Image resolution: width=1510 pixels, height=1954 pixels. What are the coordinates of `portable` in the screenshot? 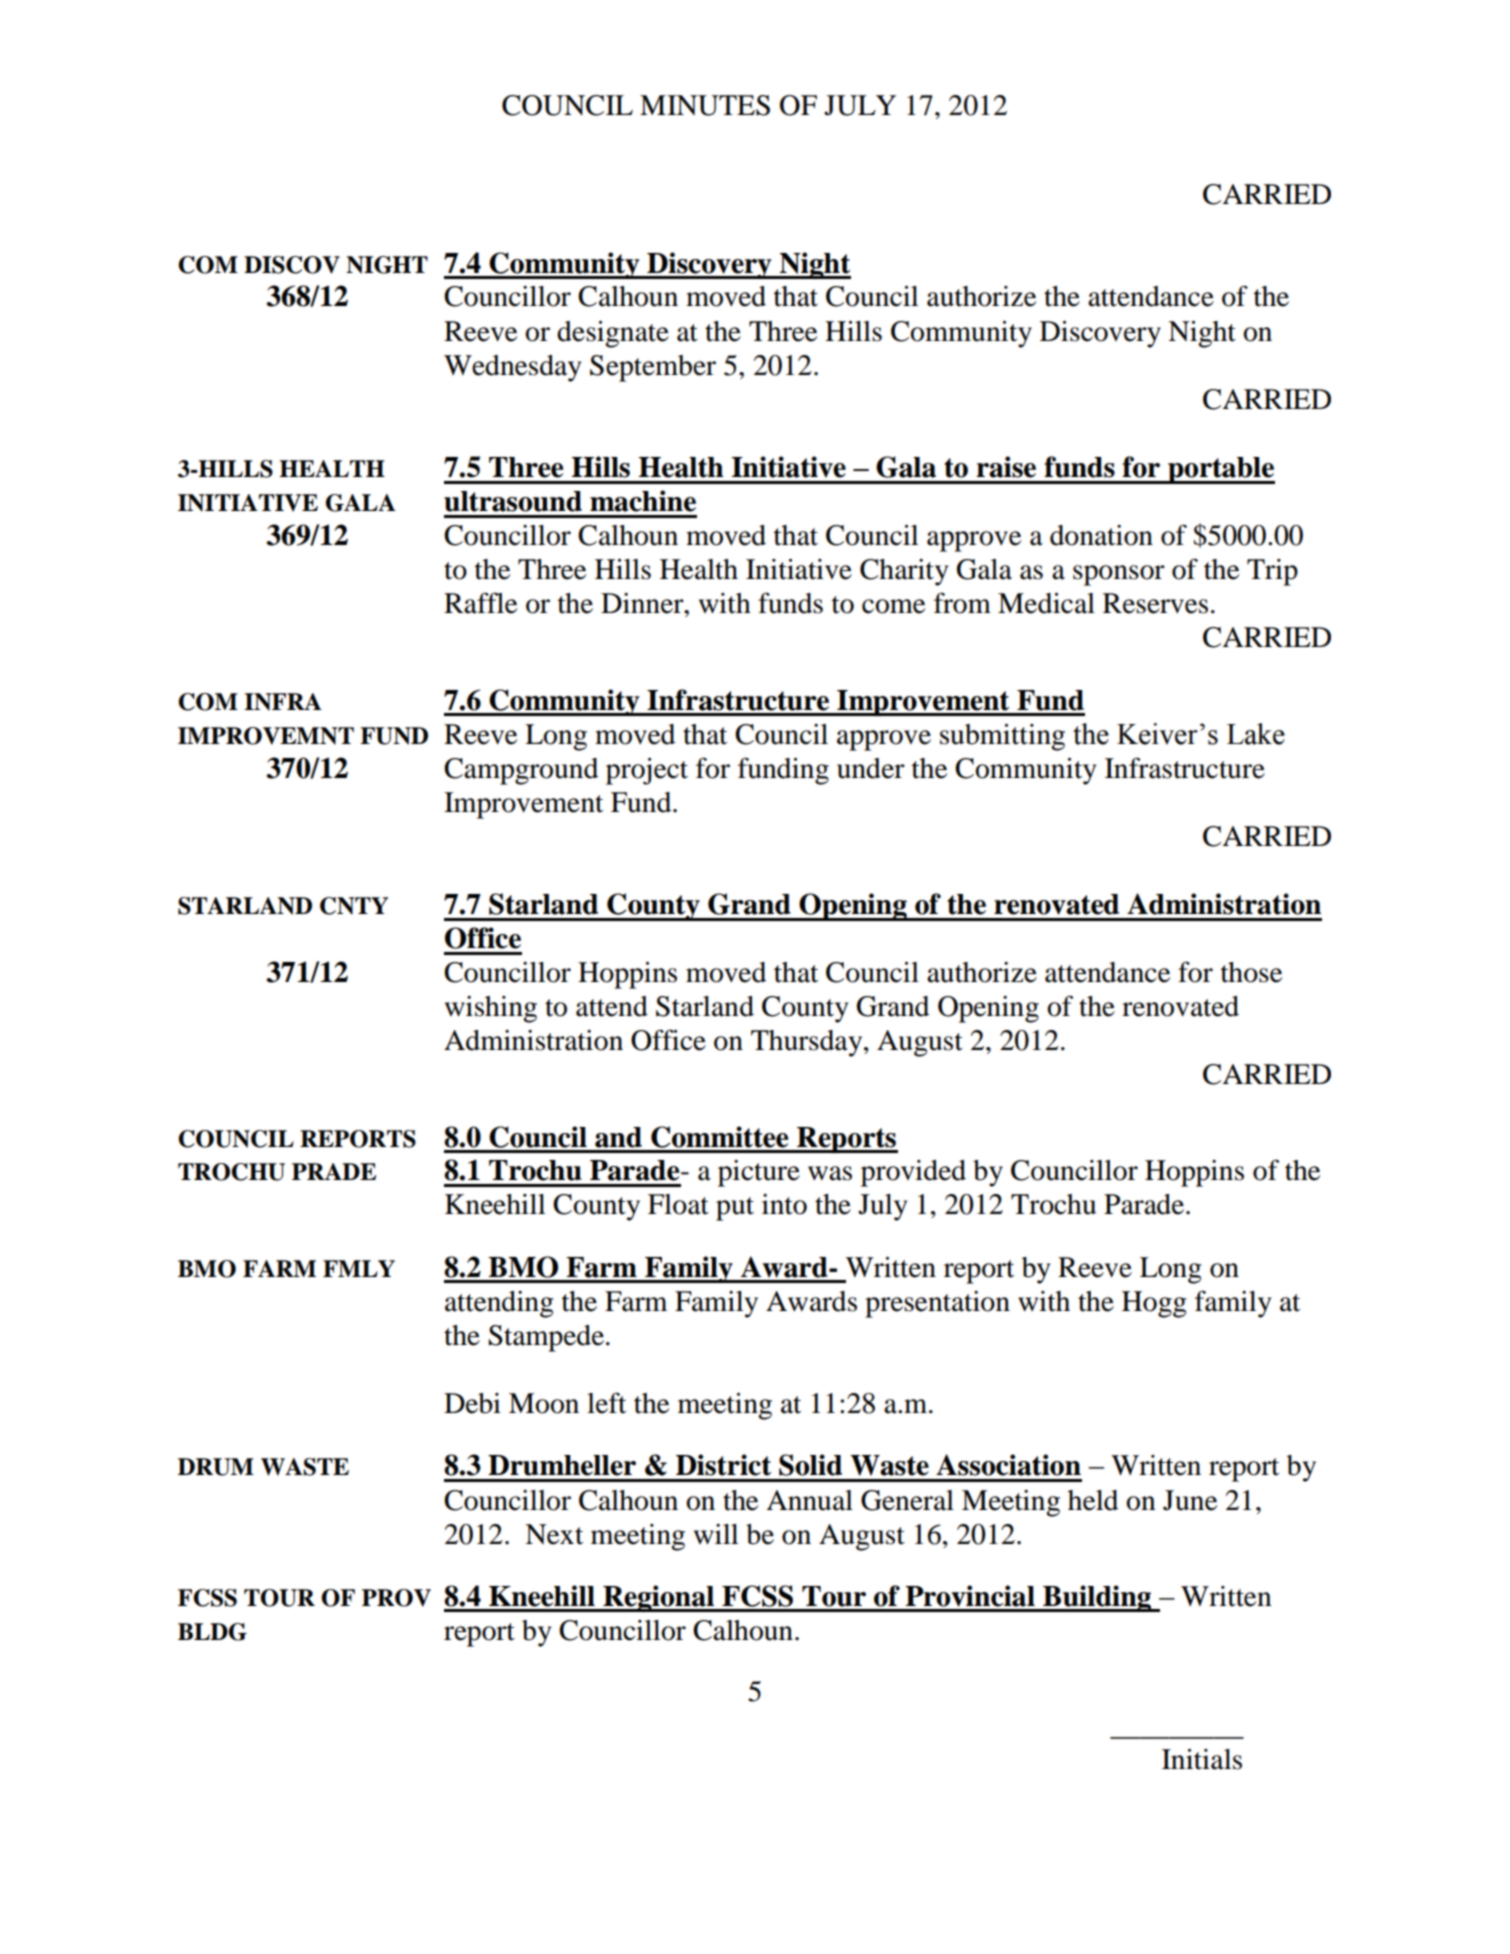 It's located at (1220, 470).
